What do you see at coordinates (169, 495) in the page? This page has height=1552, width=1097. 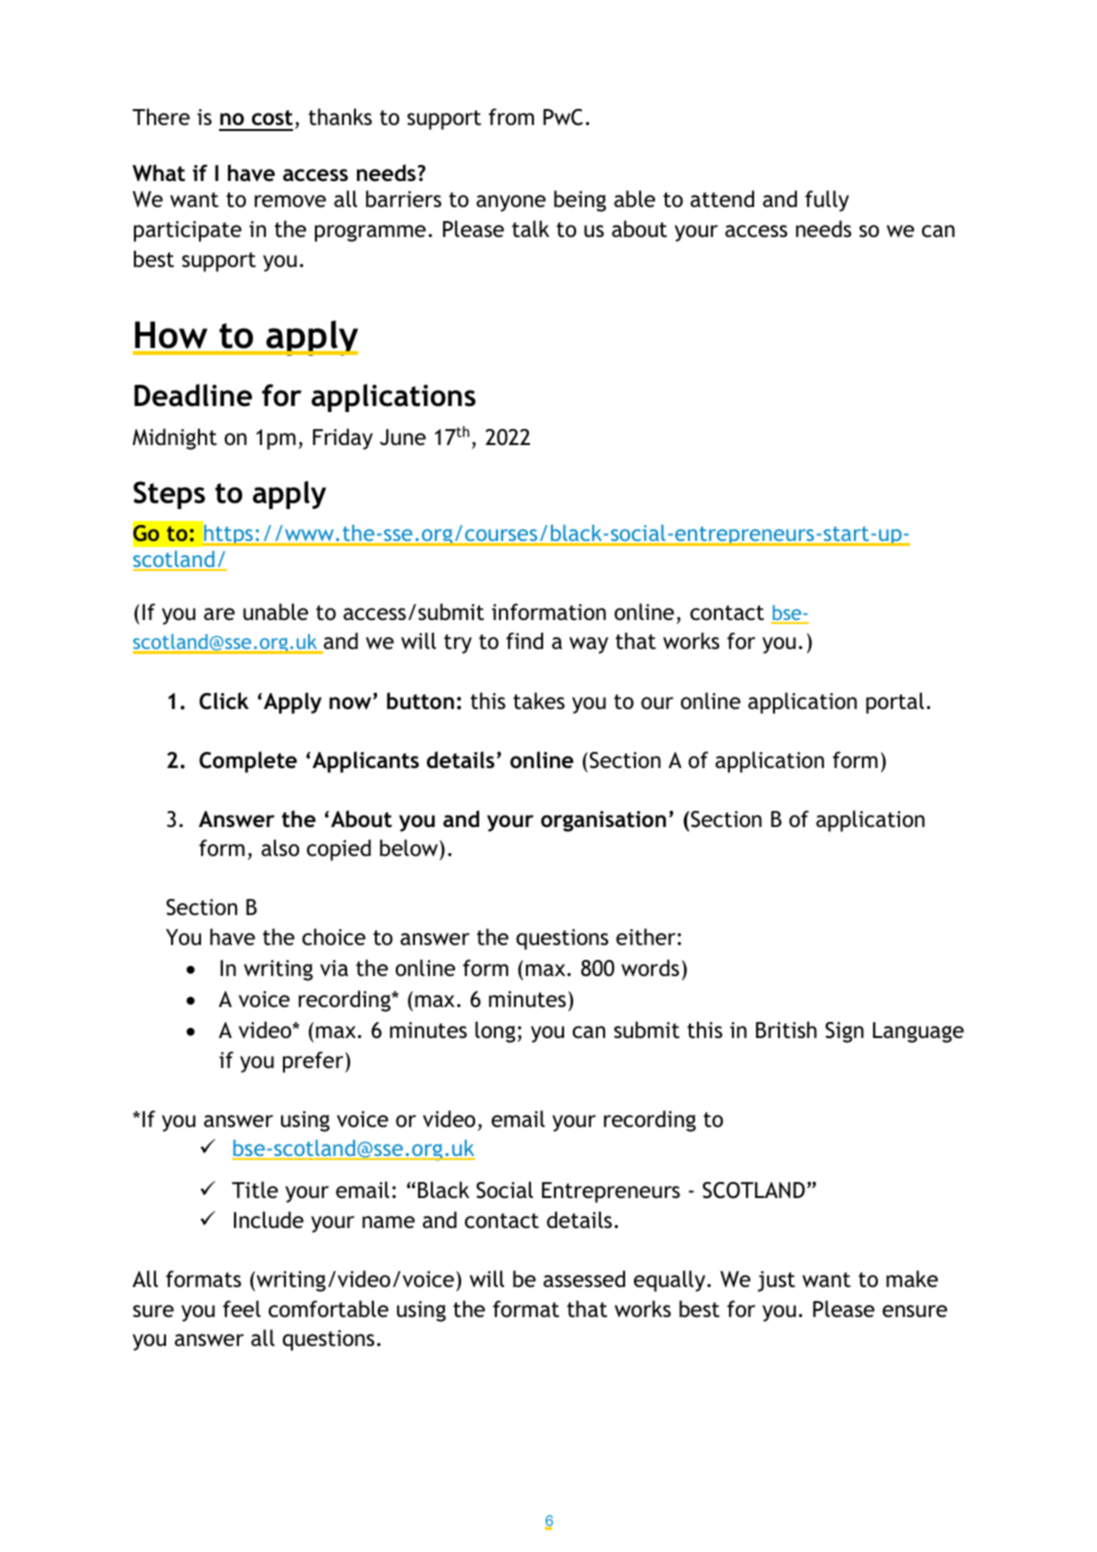 I see `Steps` at bounding box center [169, 495].
